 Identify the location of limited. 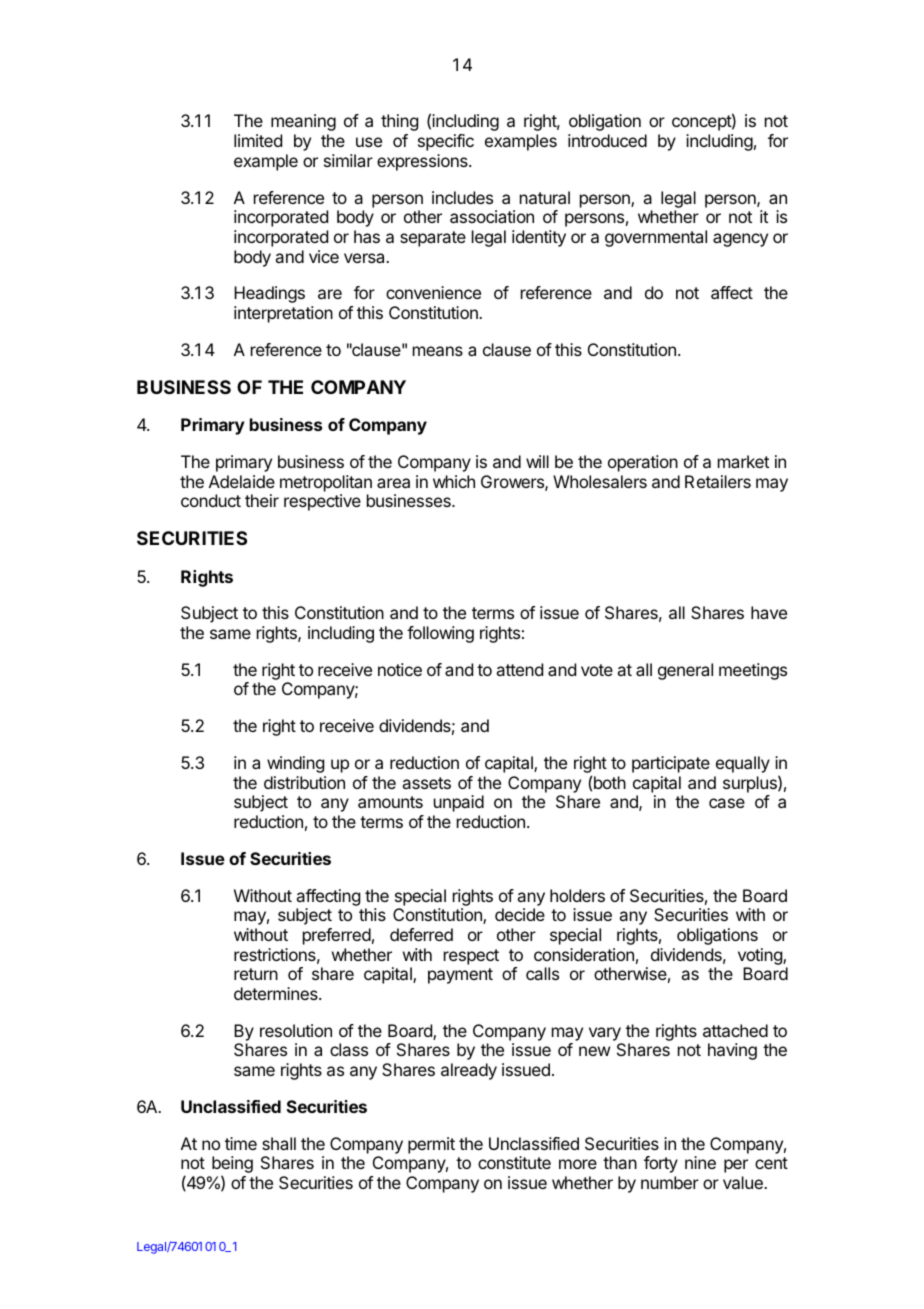
(258, 140).
